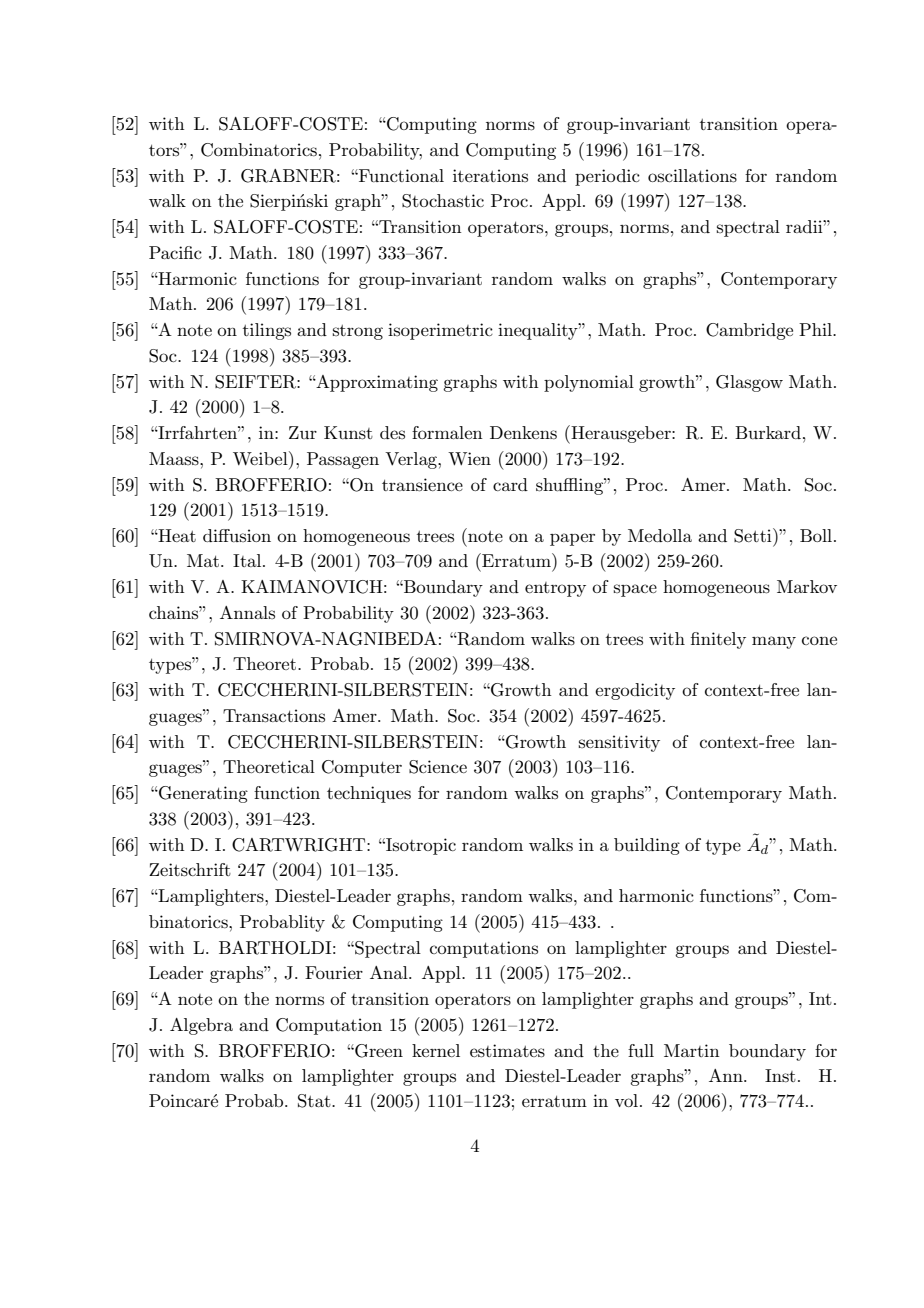 The height and width of the image is (1308, 924). I want to click on oscillations, so click(692, 176).
